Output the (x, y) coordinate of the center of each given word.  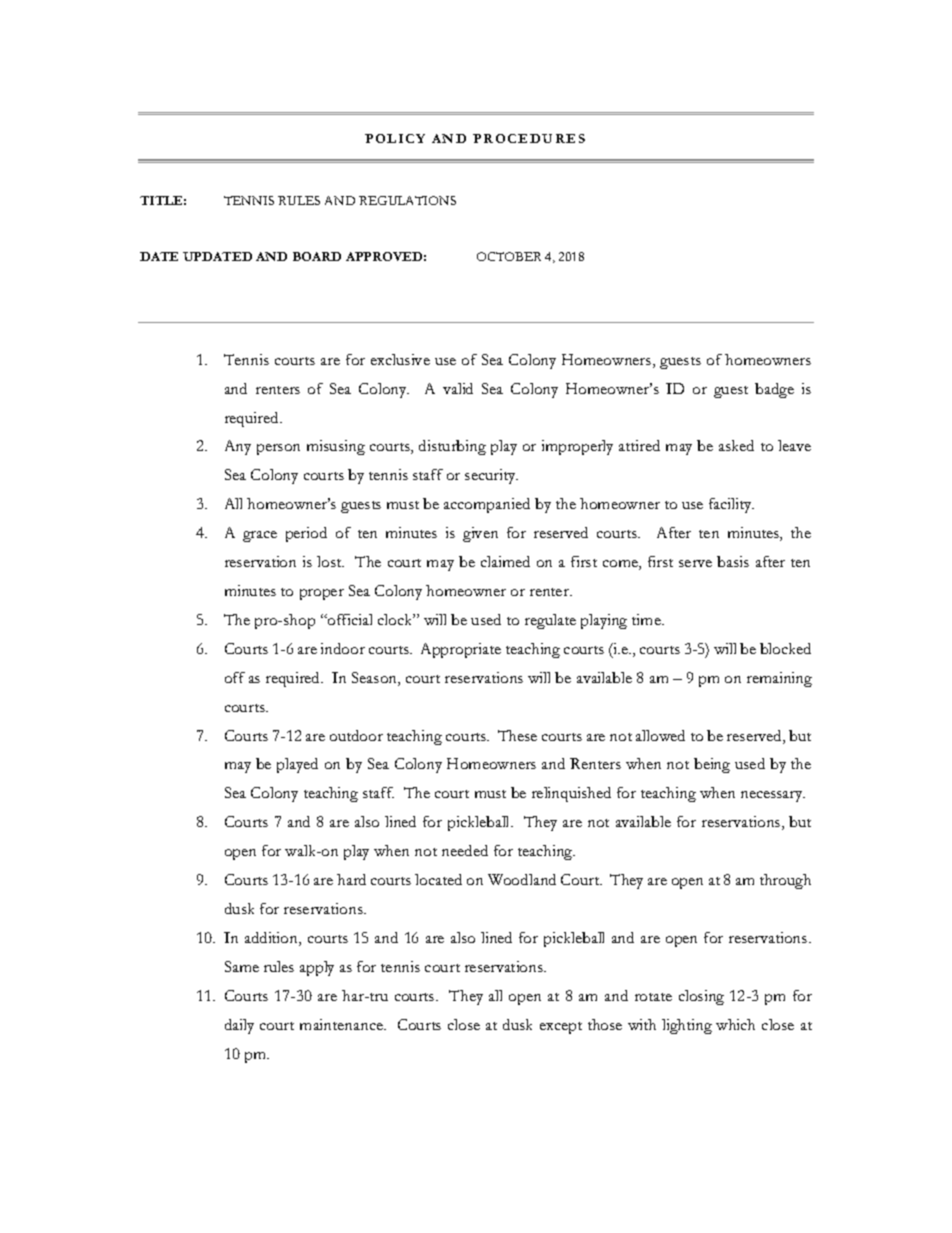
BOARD (317, 256)
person (278, 449)
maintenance (343, 1024)
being (712, 765)
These (517, 735)
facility (731, 505)
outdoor (356, 735)
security (491, 476)
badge (774, 390)
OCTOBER (509, 256)
